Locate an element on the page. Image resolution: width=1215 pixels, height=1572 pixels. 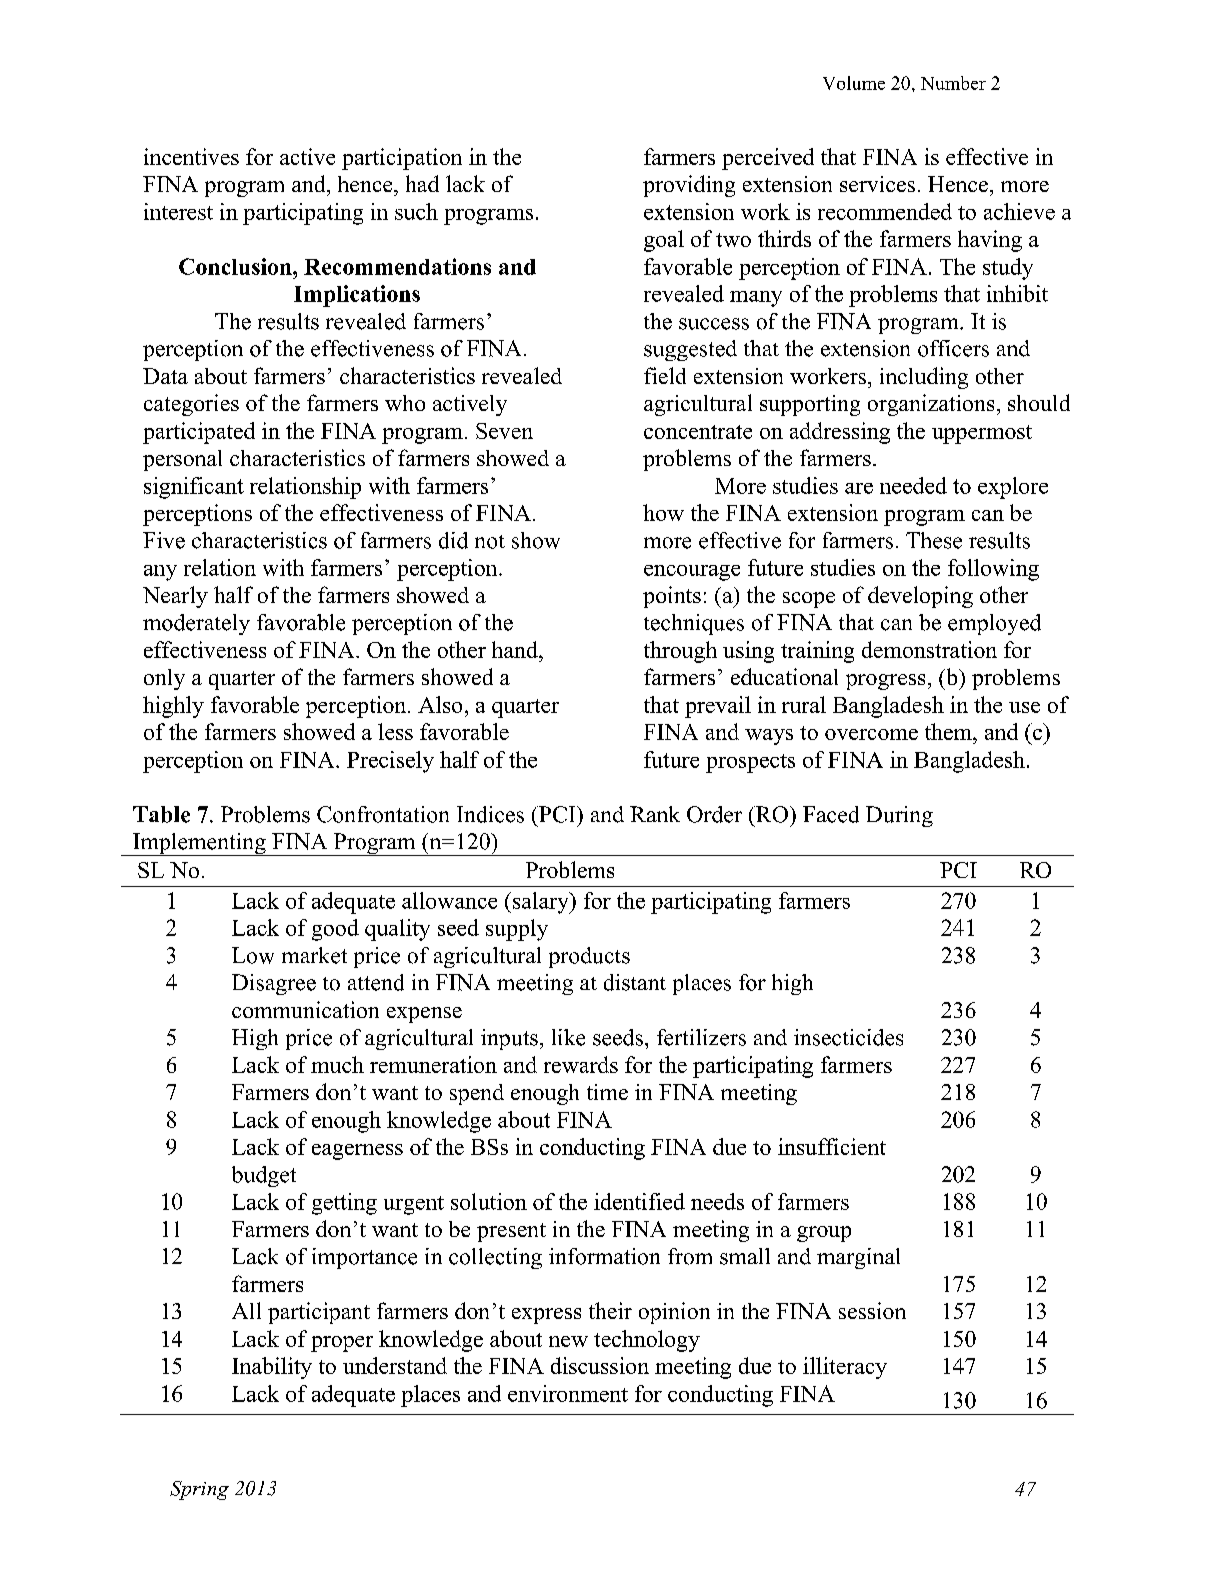
insecticides is located at coordinates (848, 1037).
